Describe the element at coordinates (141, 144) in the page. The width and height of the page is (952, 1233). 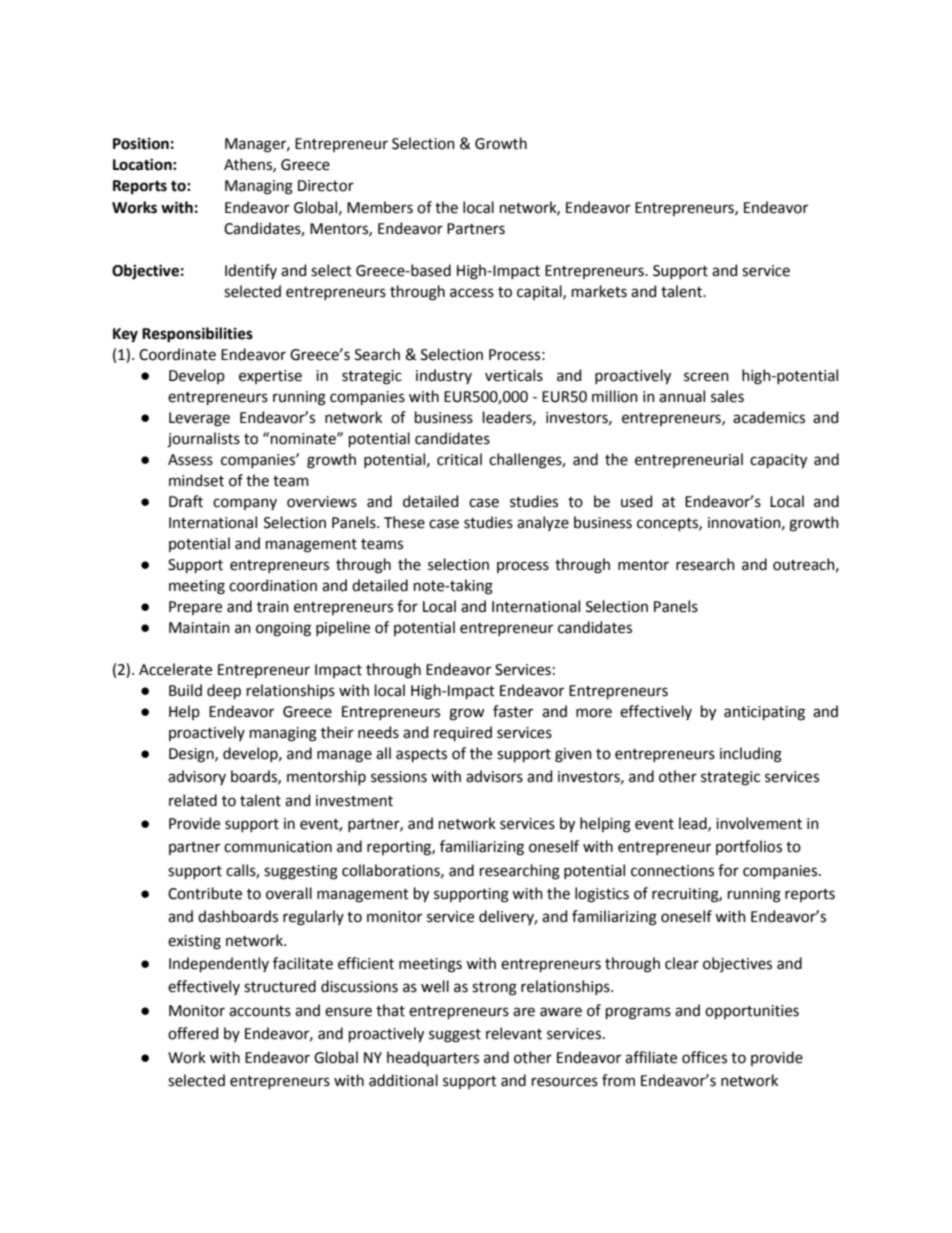
I see `Position` at that location.
